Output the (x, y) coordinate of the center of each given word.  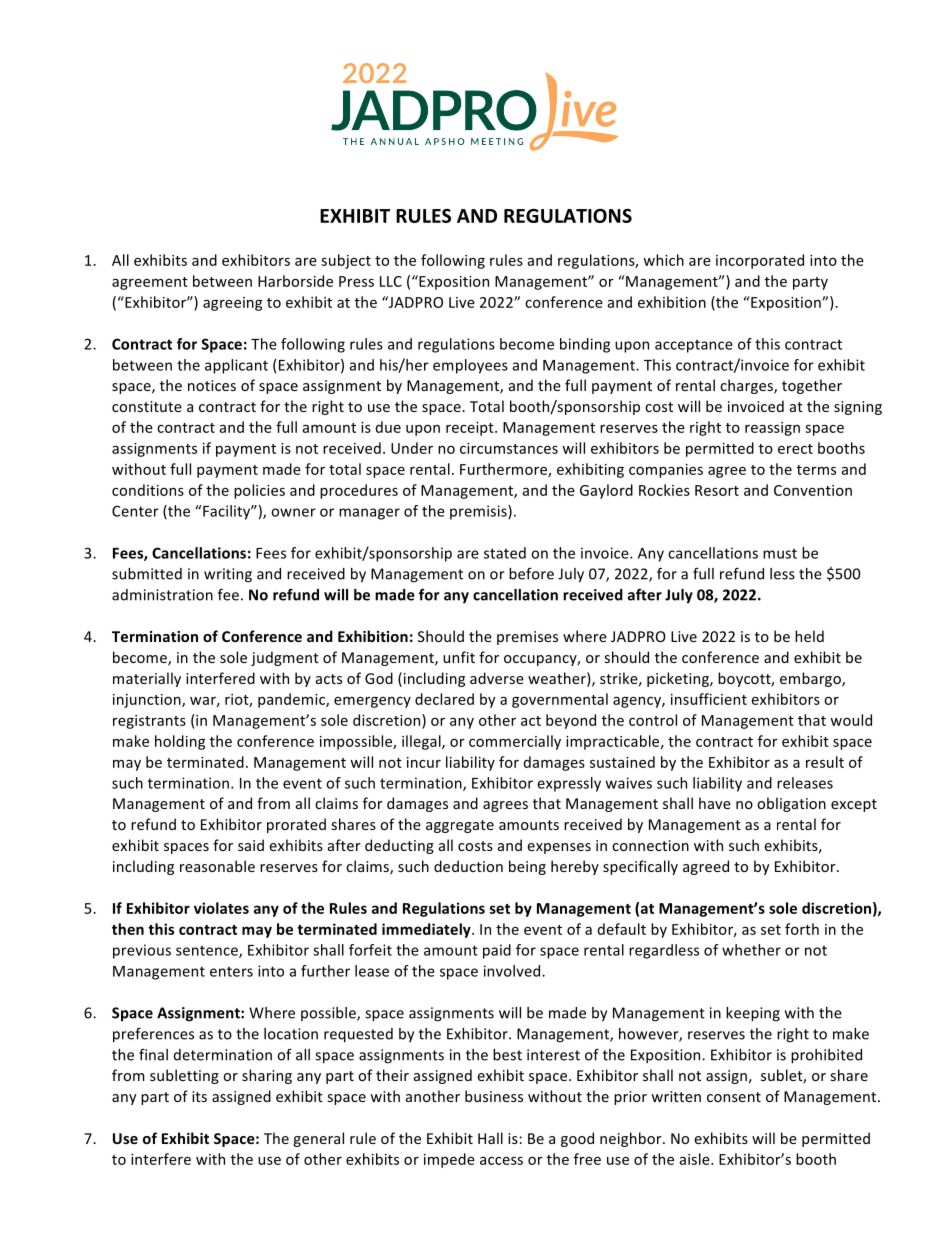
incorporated (760, 261)
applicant (236, 366)
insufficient (709, 699)
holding (180, 742)
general (318, 1139)
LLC (391, 281)
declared (444, 699)
